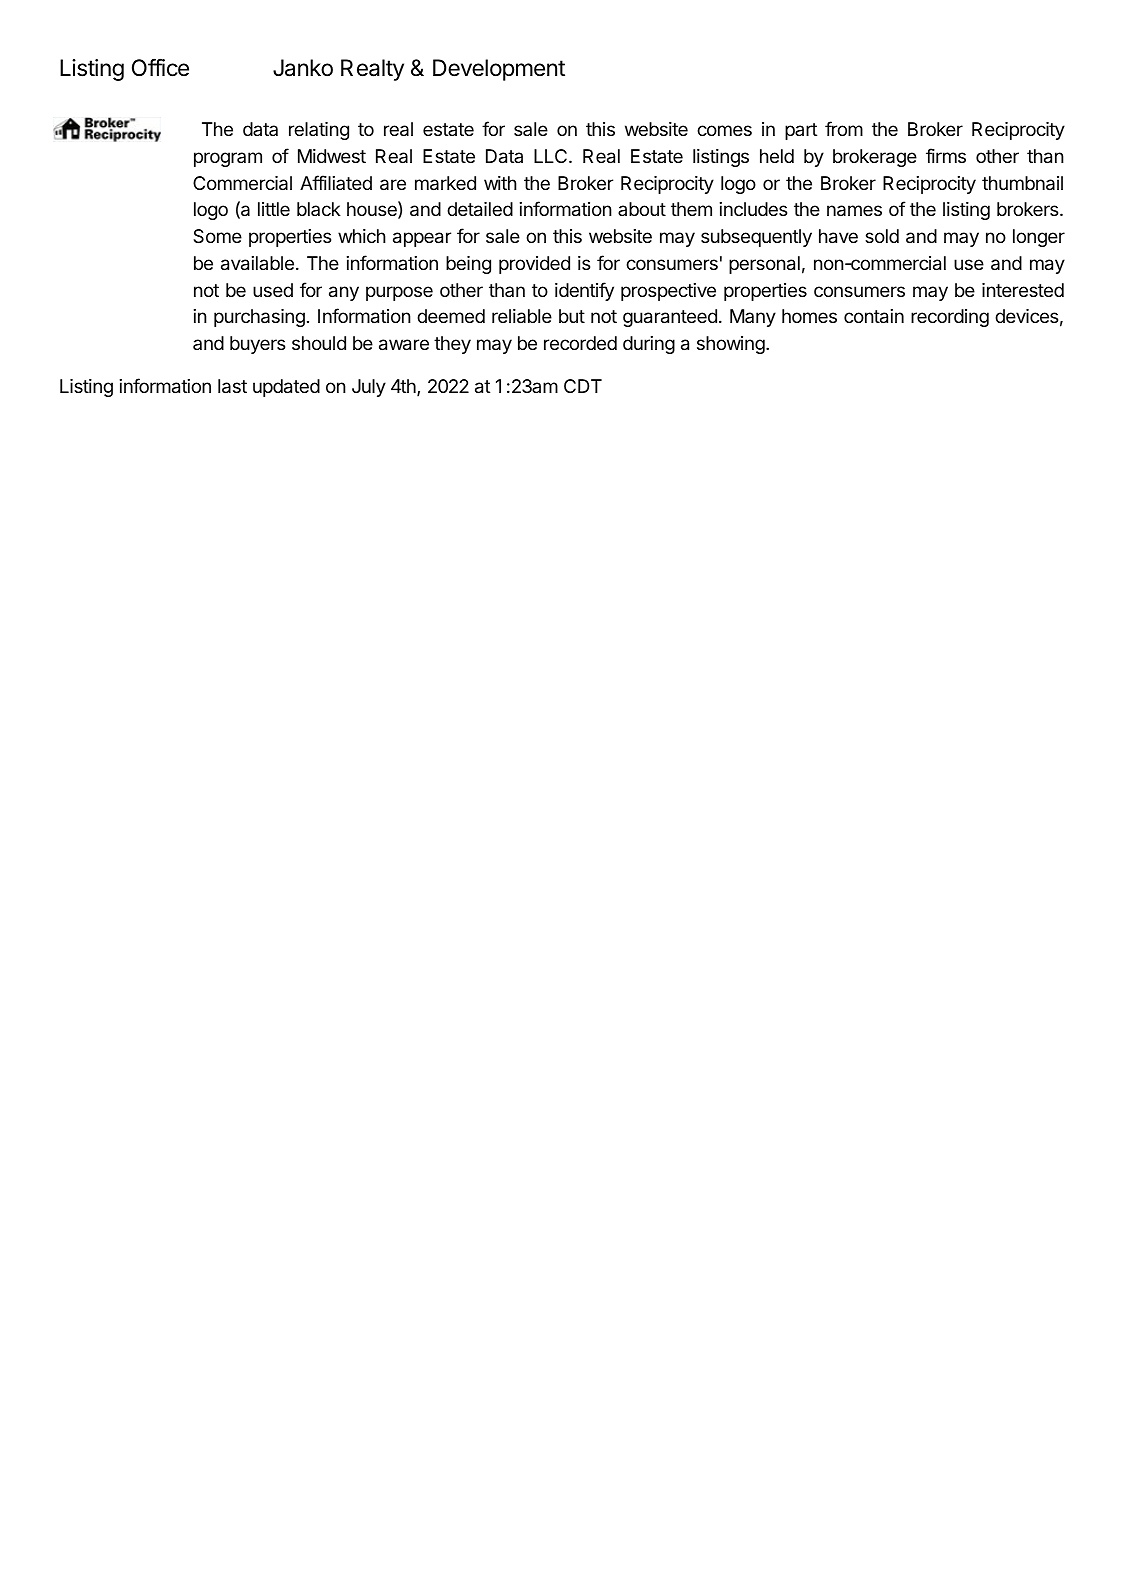 This page has height=1588, width=1123. I want to click on identify, so click(584, 291).
